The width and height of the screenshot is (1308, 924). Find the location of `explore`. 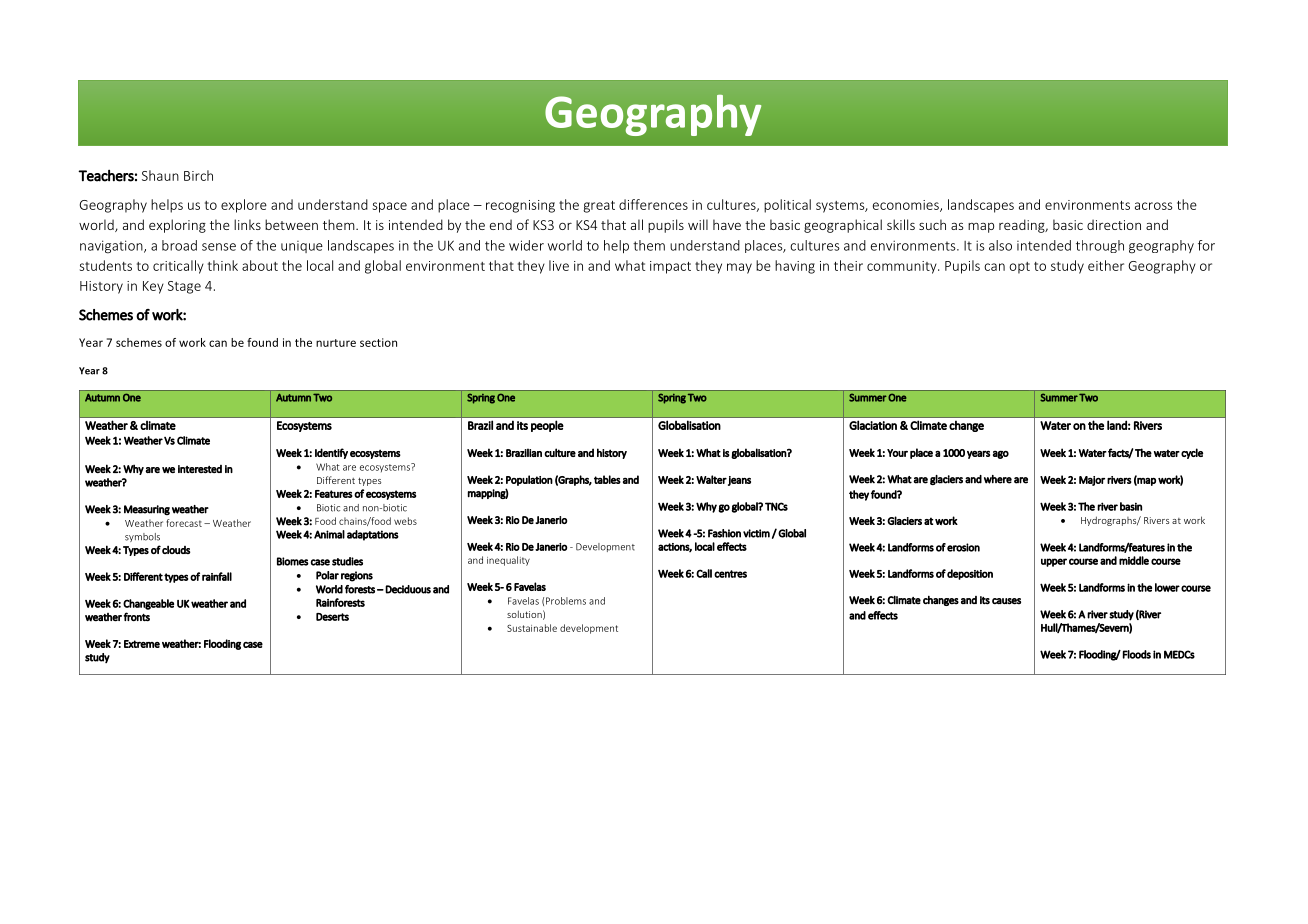

explore is located at coordinates (244, 206).
